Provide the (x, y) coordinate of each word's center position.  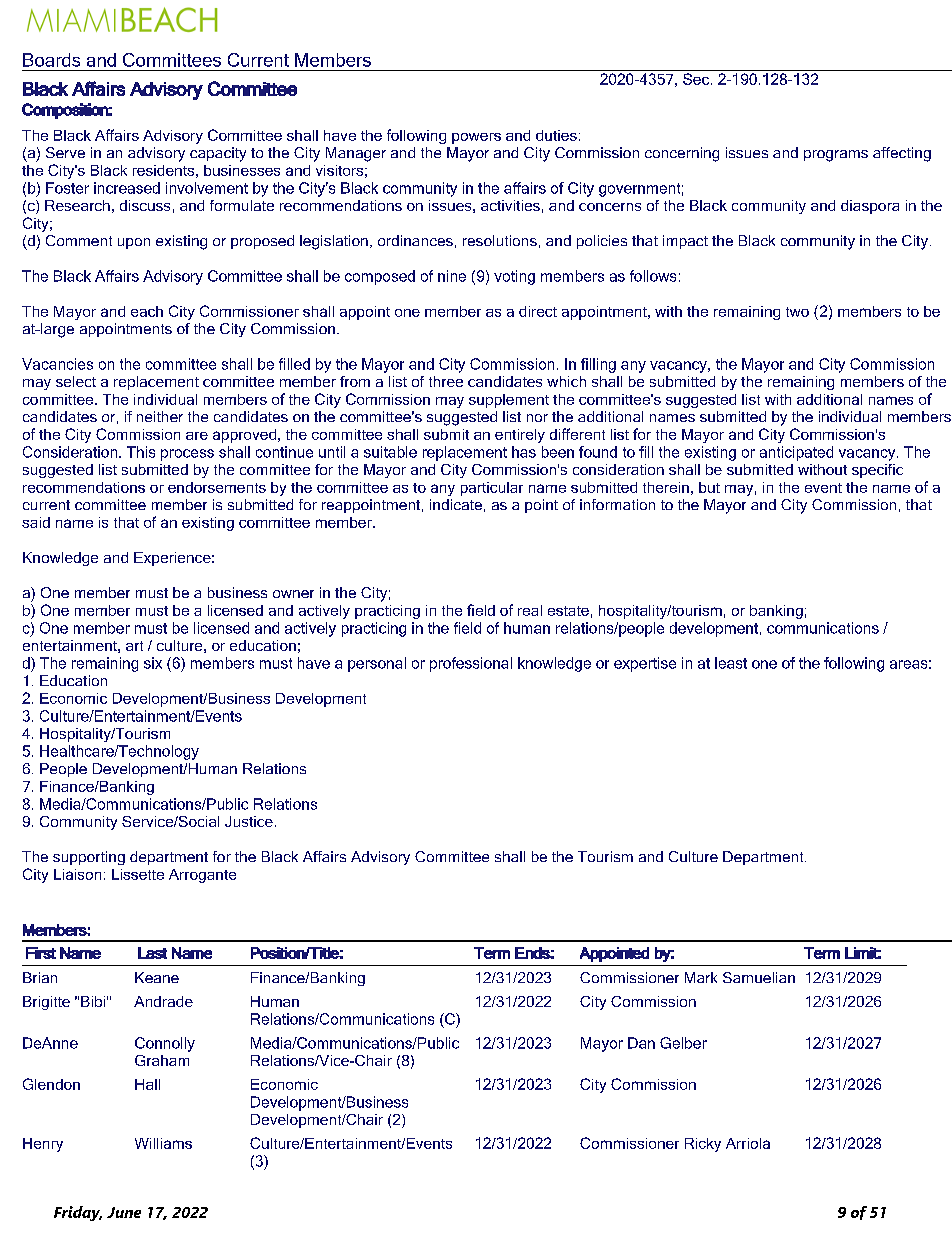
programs (836, 156)
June (124, 1212)
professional (471, 664)
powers (476, 138)
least (731, 663)
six (153, 663)
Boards (51, 60)
